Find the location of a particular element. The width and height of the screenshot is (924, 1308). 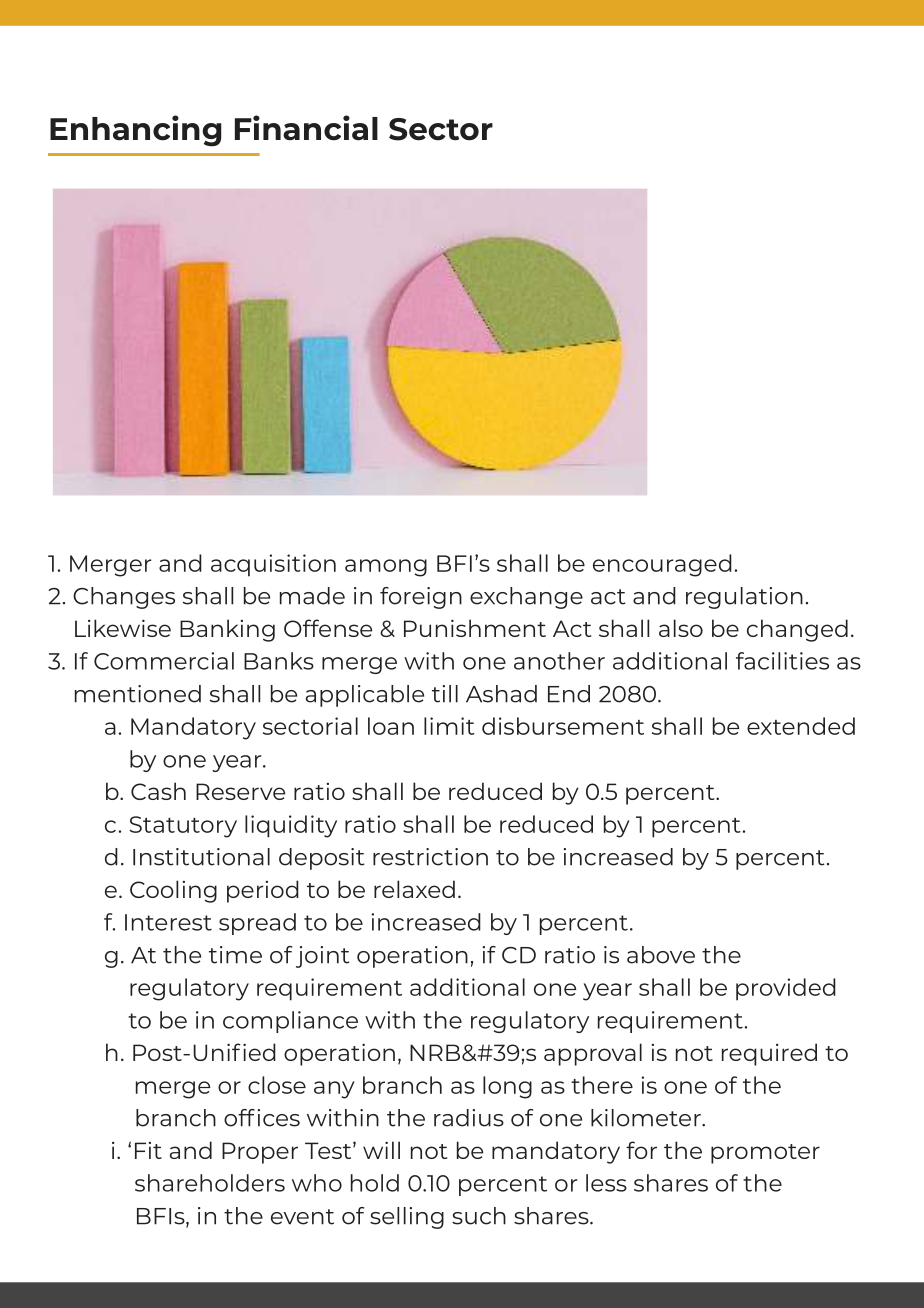

till is located at coordinates (445, 694).
